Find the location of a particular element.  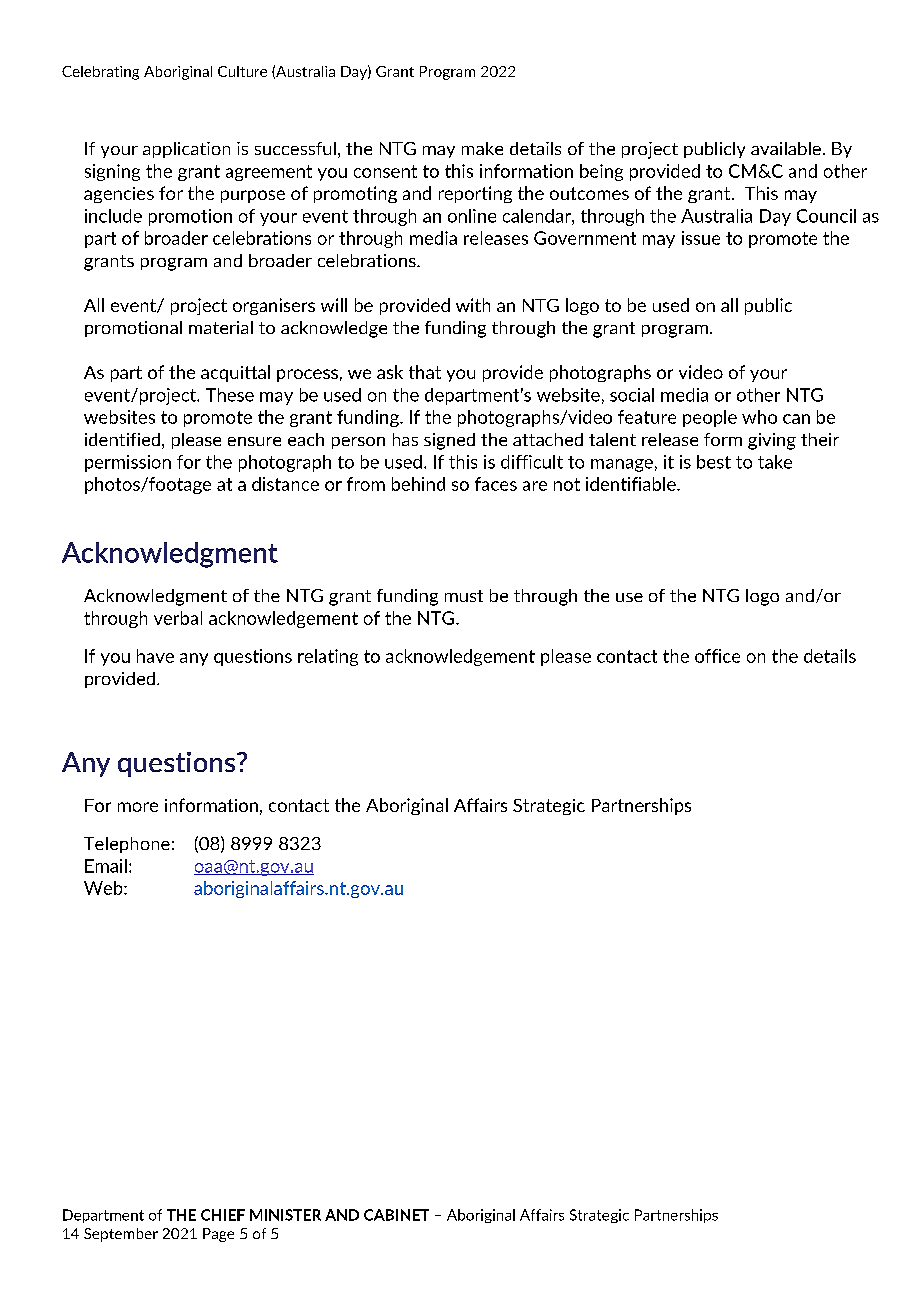

Page is located at coordinates (218, 1235).
